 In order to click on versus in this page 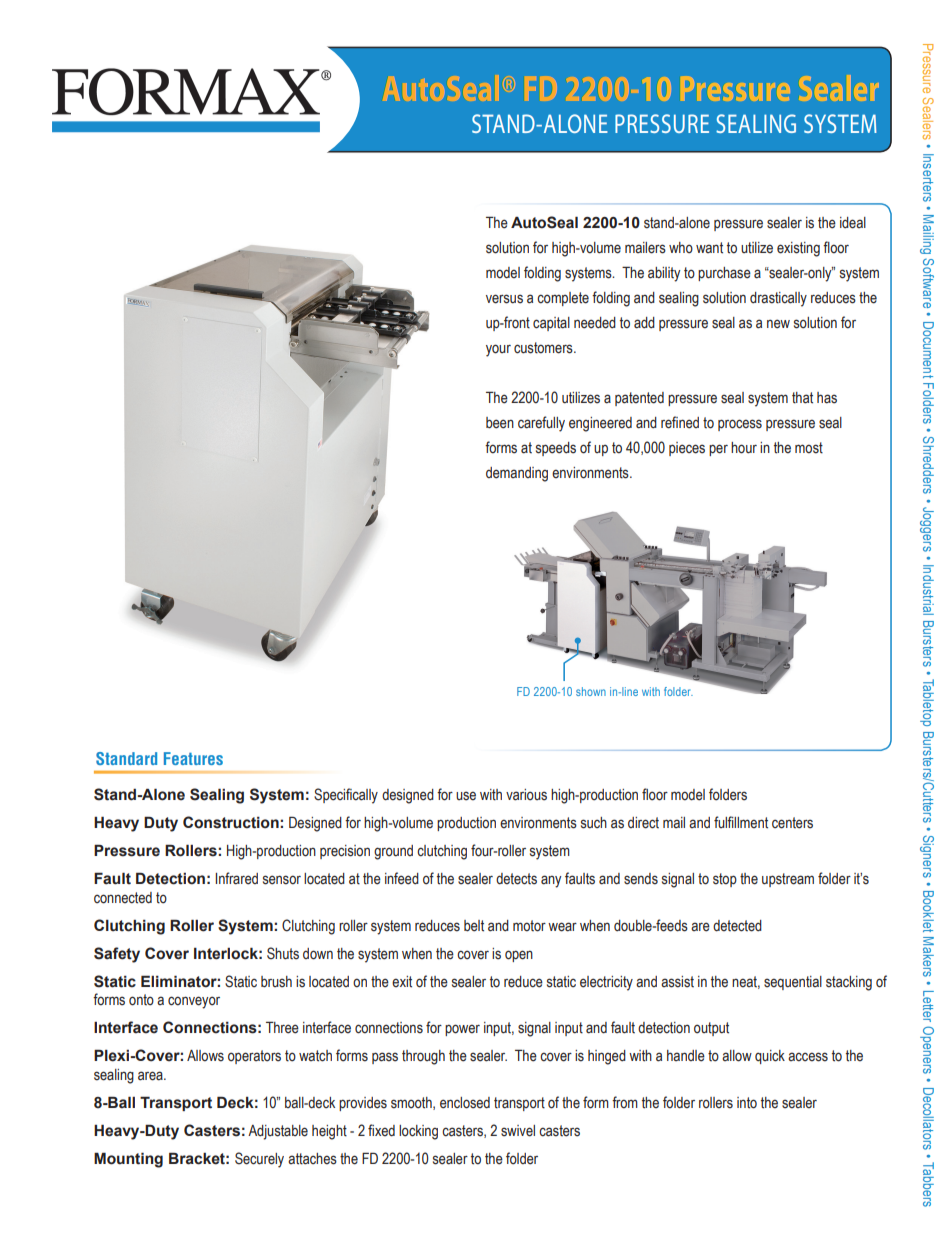, I will do `click(504, 299)`.
